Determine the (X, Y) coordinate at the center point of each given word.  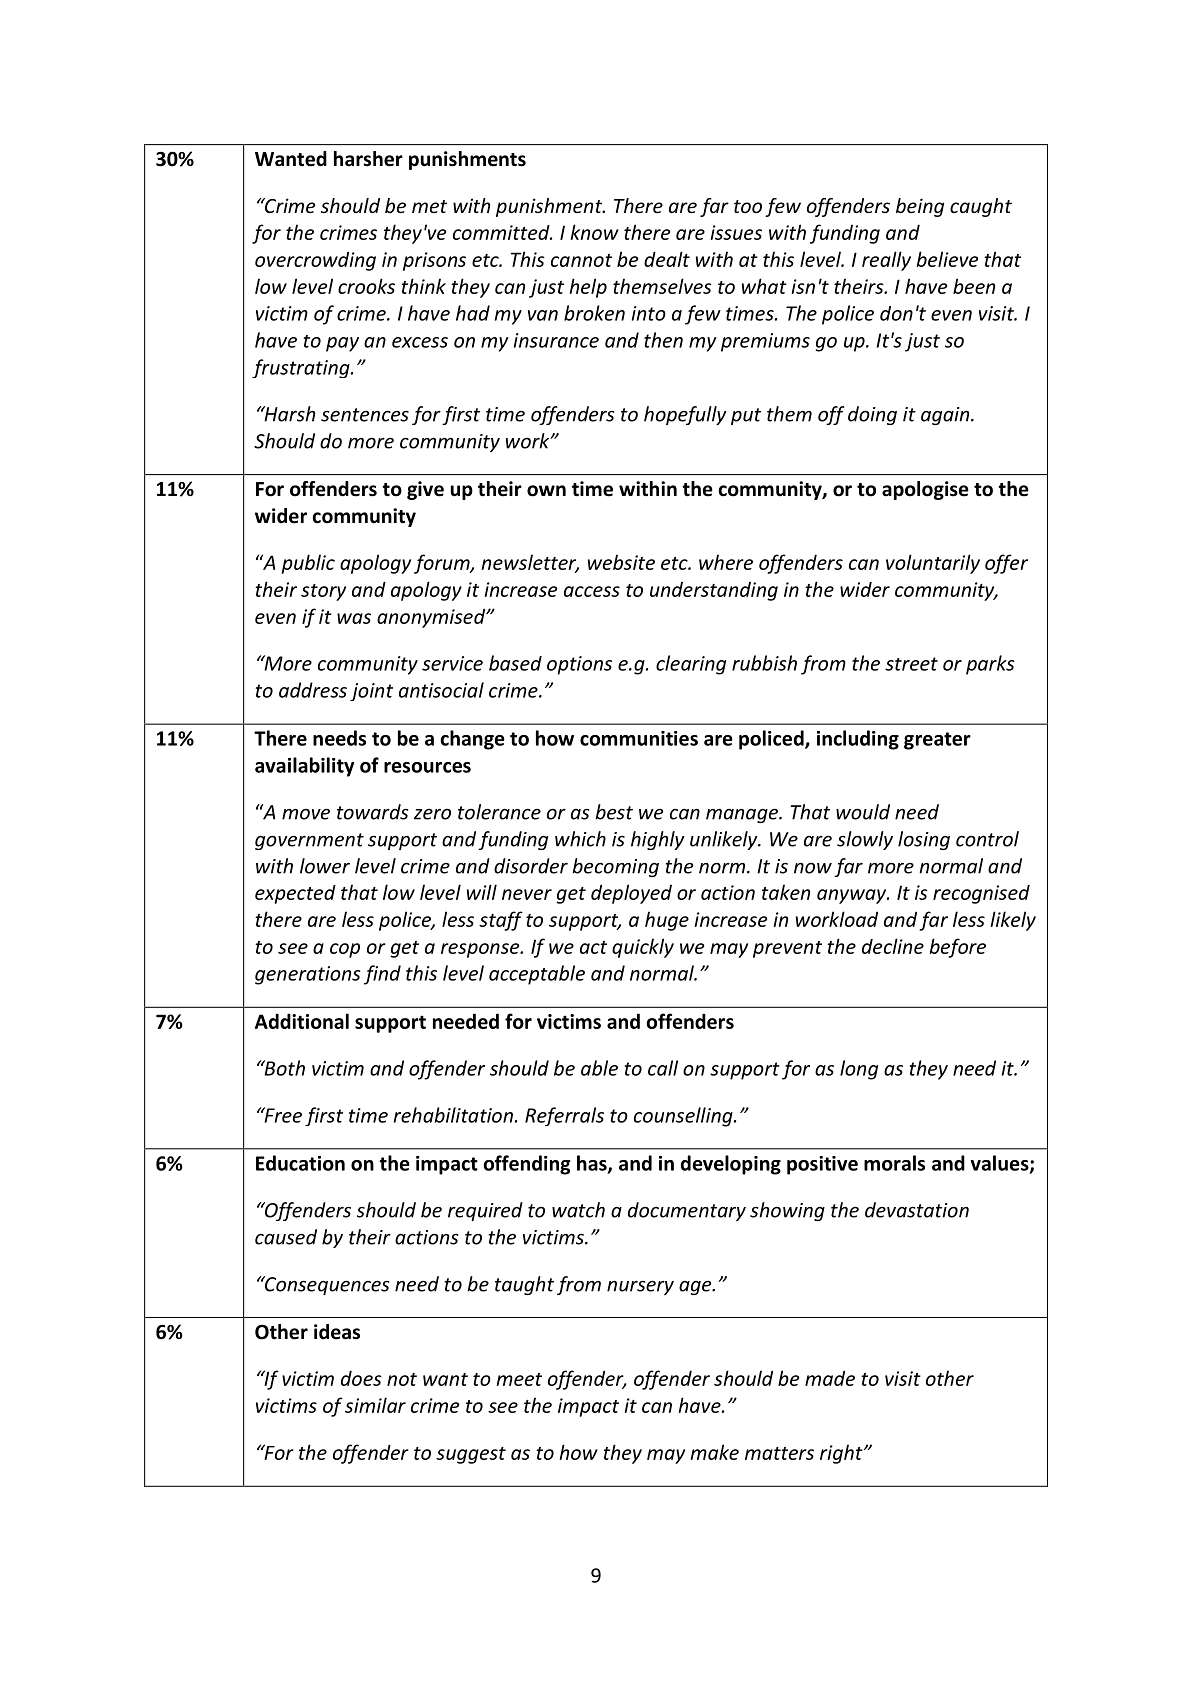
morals (894, 1163)
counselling (684, 1117)
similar (375, 1405)
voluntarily (933, 564)
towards (372, 812)
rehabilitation (453, 1115)
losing (924, 840)
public (308, 564)
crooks (366, 286)
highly (658, 840)
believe (947, 259)
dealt (667, 259)
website (621, 562)
